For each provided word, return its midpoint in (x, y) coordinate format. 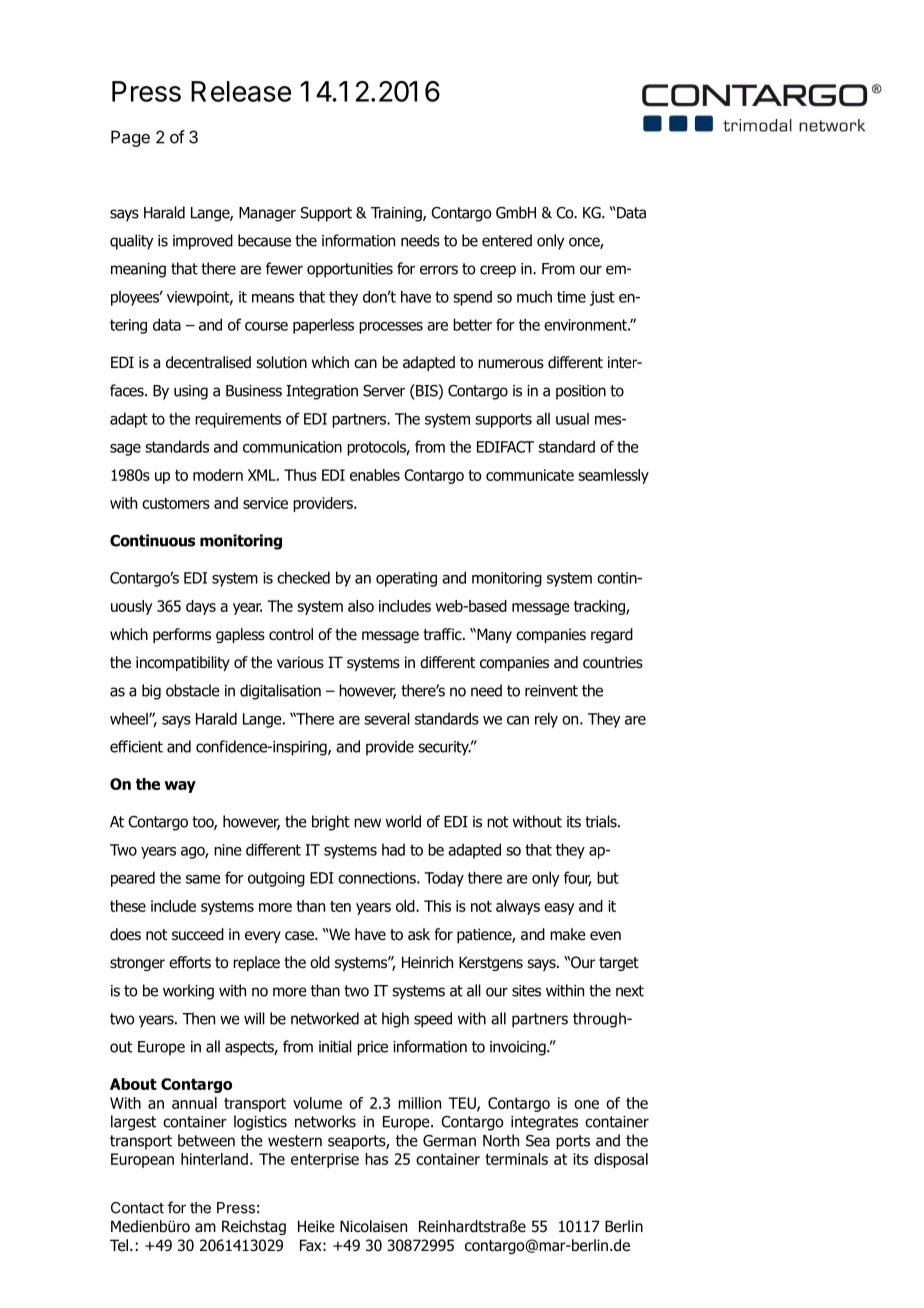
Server (384, 391)
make (568, 934)
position (581, 392)
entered (507, 240)
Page (130, 138)
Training (397, 214)
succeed (198, 934)
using (191, 392)
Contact (137, 1208)
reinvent (551, 691)
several (387, 718)
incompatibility (183, 663)
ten (340, 906)
